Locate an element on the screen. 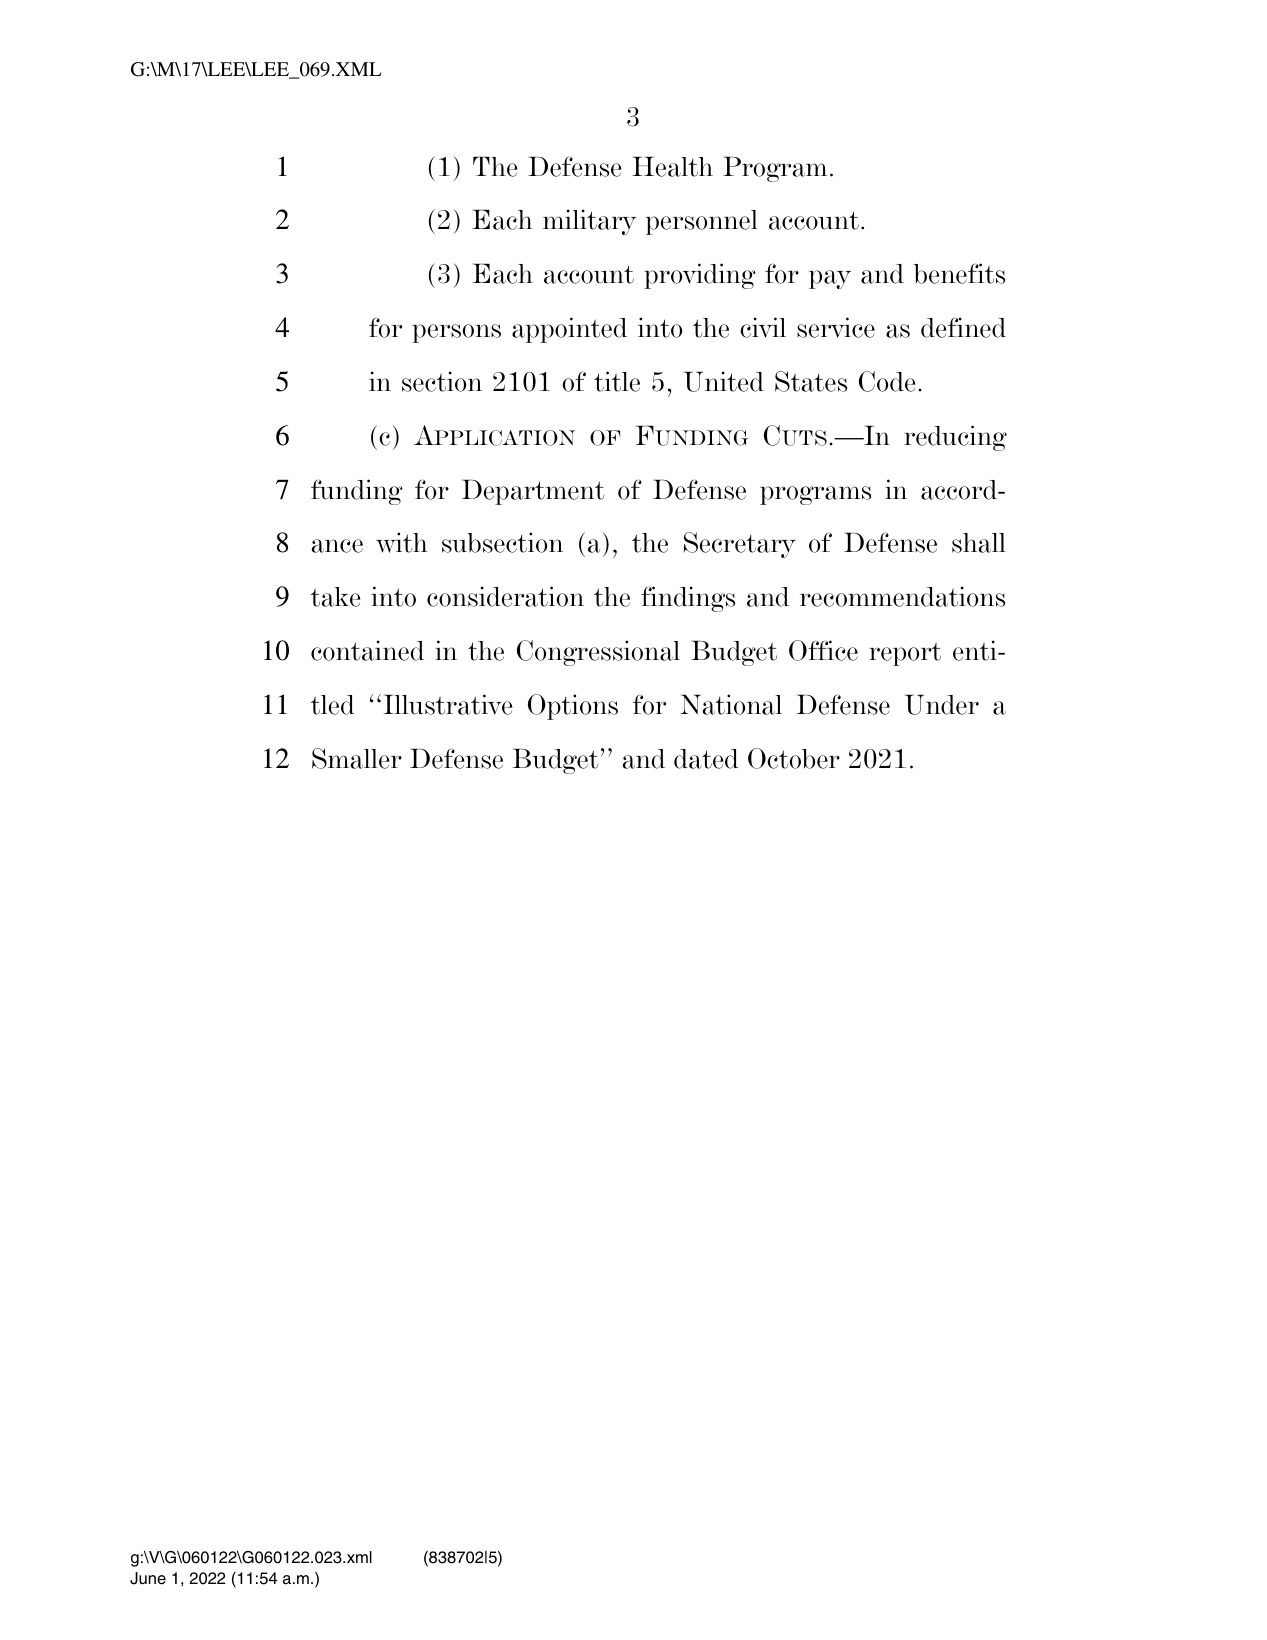 Image resolution: width=1267 pixels, height=1640 pixels. June is located at coordinates (148, 1578).
